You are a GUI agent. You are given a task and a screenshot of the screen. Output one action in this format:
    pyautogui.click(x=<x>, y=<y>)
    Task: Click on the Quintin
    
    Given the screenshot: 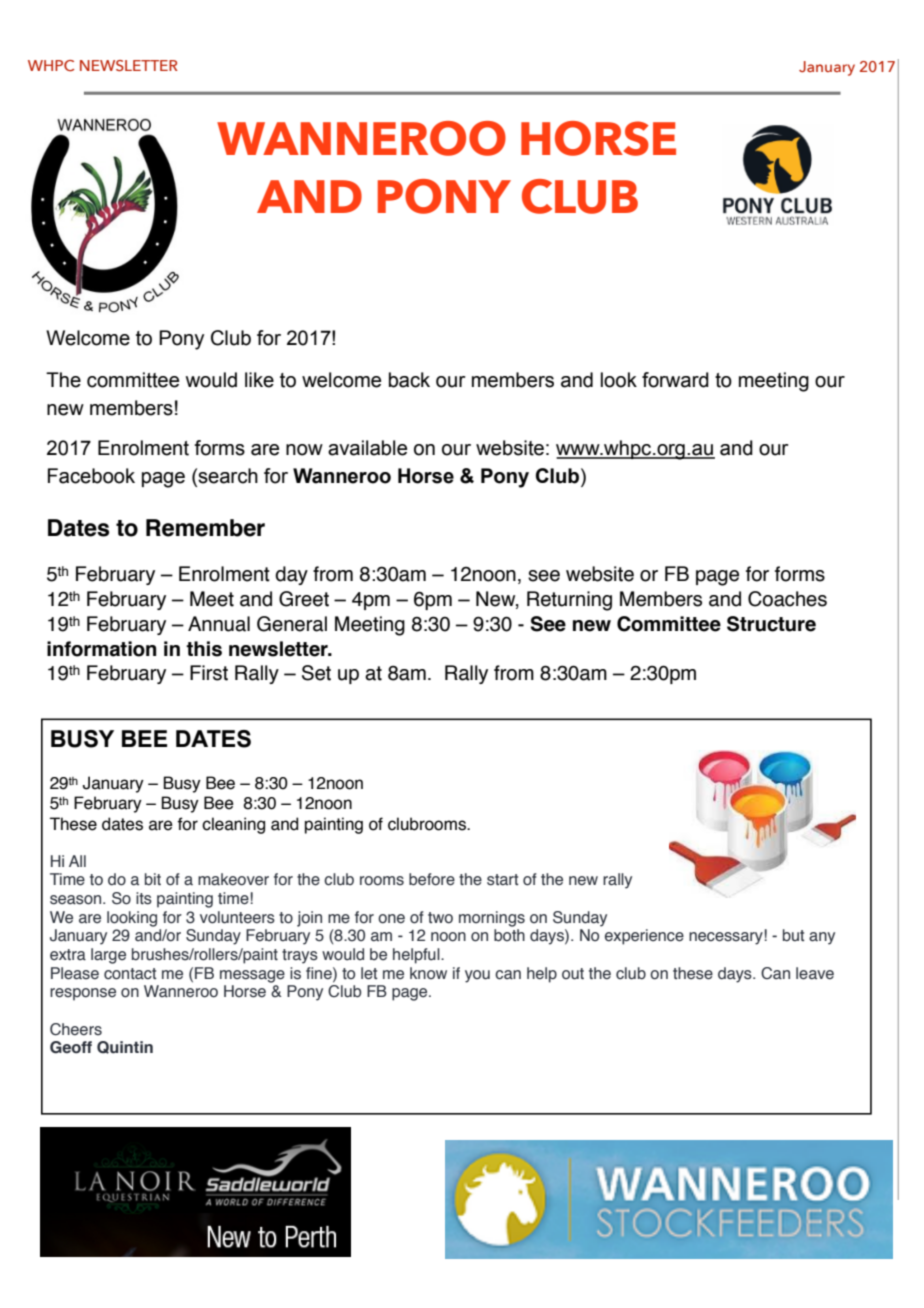 What is the action you would take?
    pyautogui.click(x=125, y=1047)
